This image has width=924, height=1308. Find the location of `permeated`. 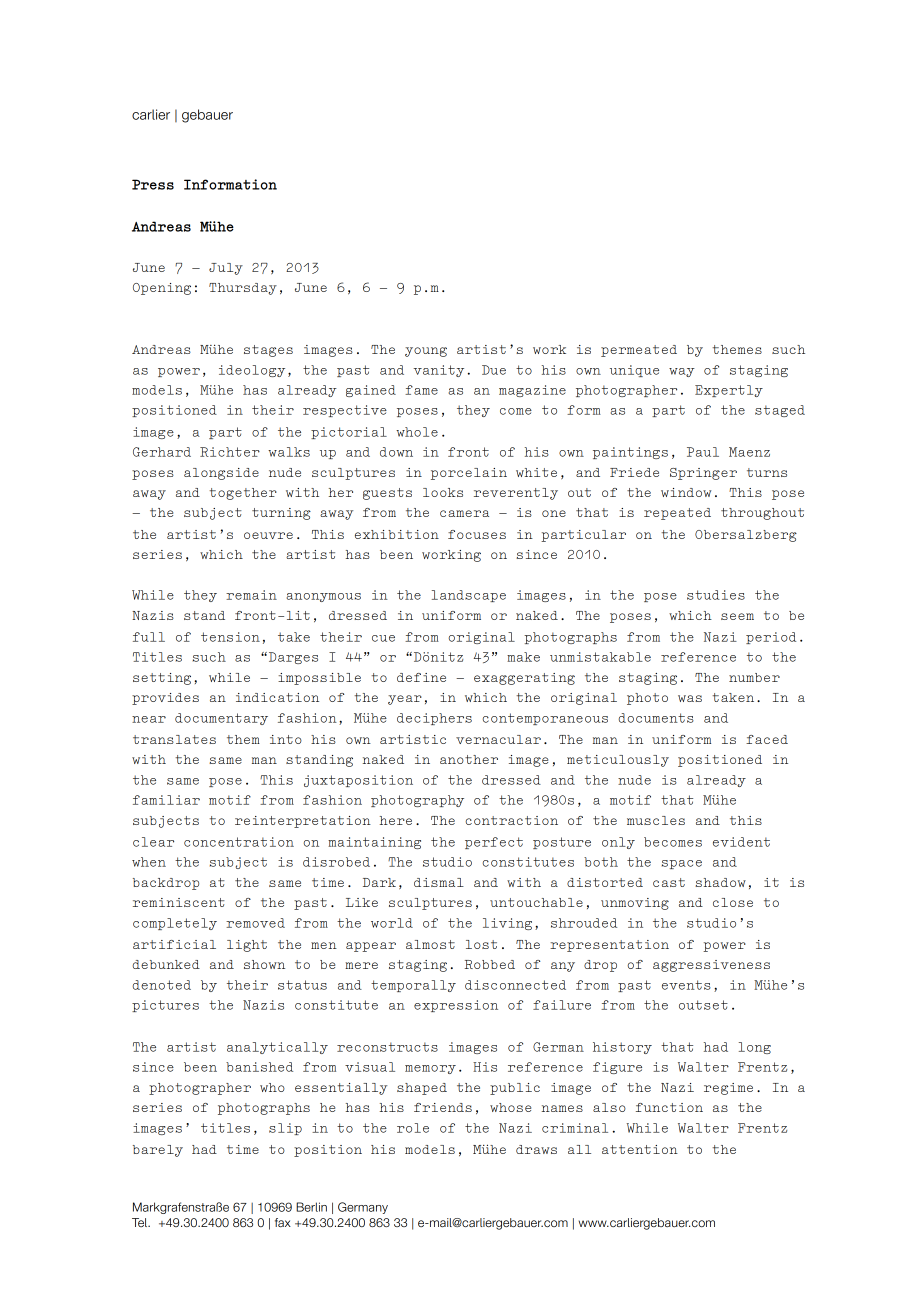

permeated is located at coordinates (639, 351).
